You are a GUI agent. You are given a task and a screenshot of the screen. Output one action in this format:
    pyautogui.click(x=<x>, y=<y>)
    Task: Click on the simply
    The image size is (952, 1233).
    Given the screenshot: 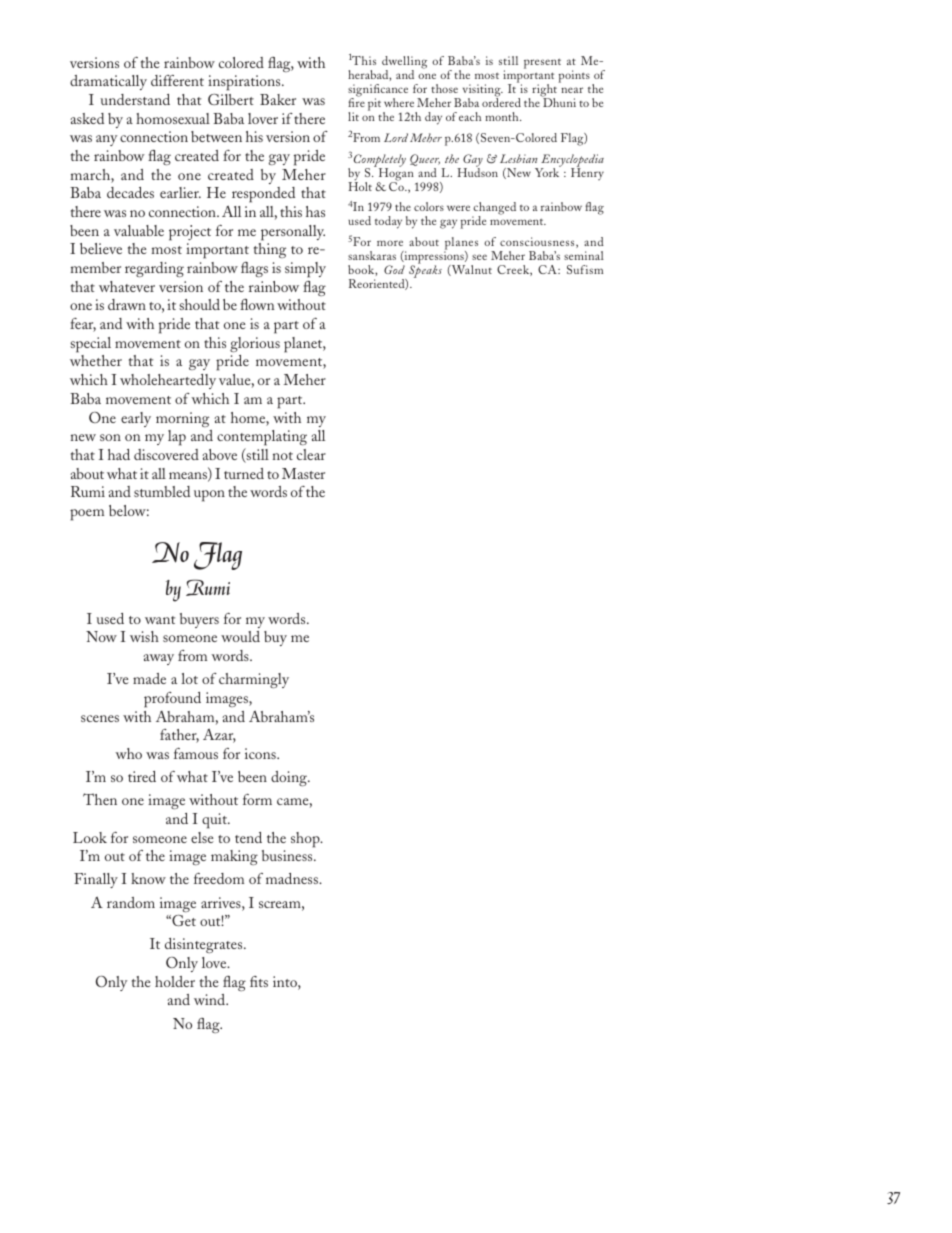 What is the action you would take?
    pyautogui.click(x=305, y=270)
